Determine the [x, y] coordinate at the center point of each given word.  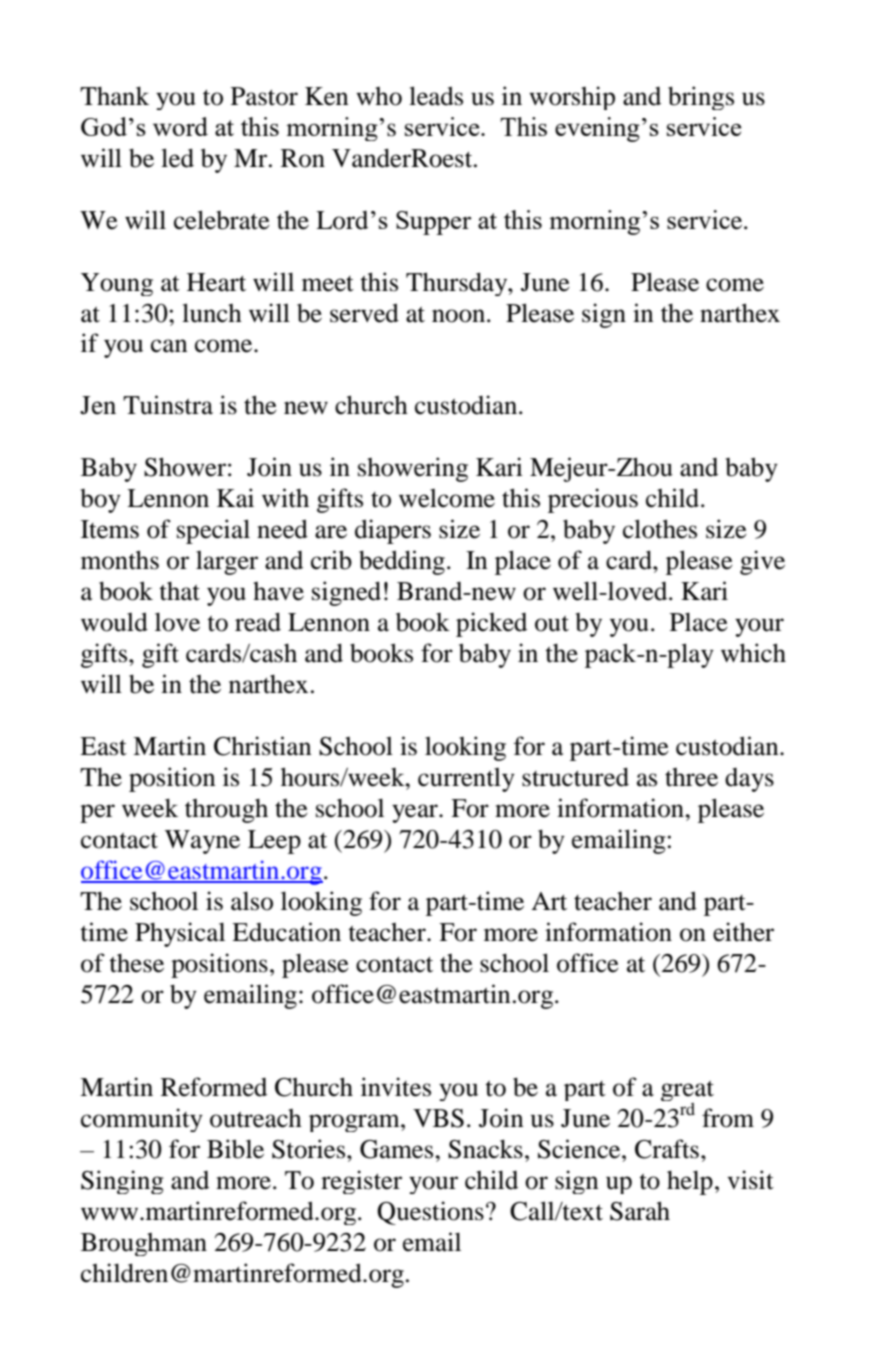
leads [436, 96]
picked [491, 624]
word [180, 126]
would [114, 622]
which [753, 653]
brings [701, 98]
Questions [430, 1213]
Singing [122, 1182]
